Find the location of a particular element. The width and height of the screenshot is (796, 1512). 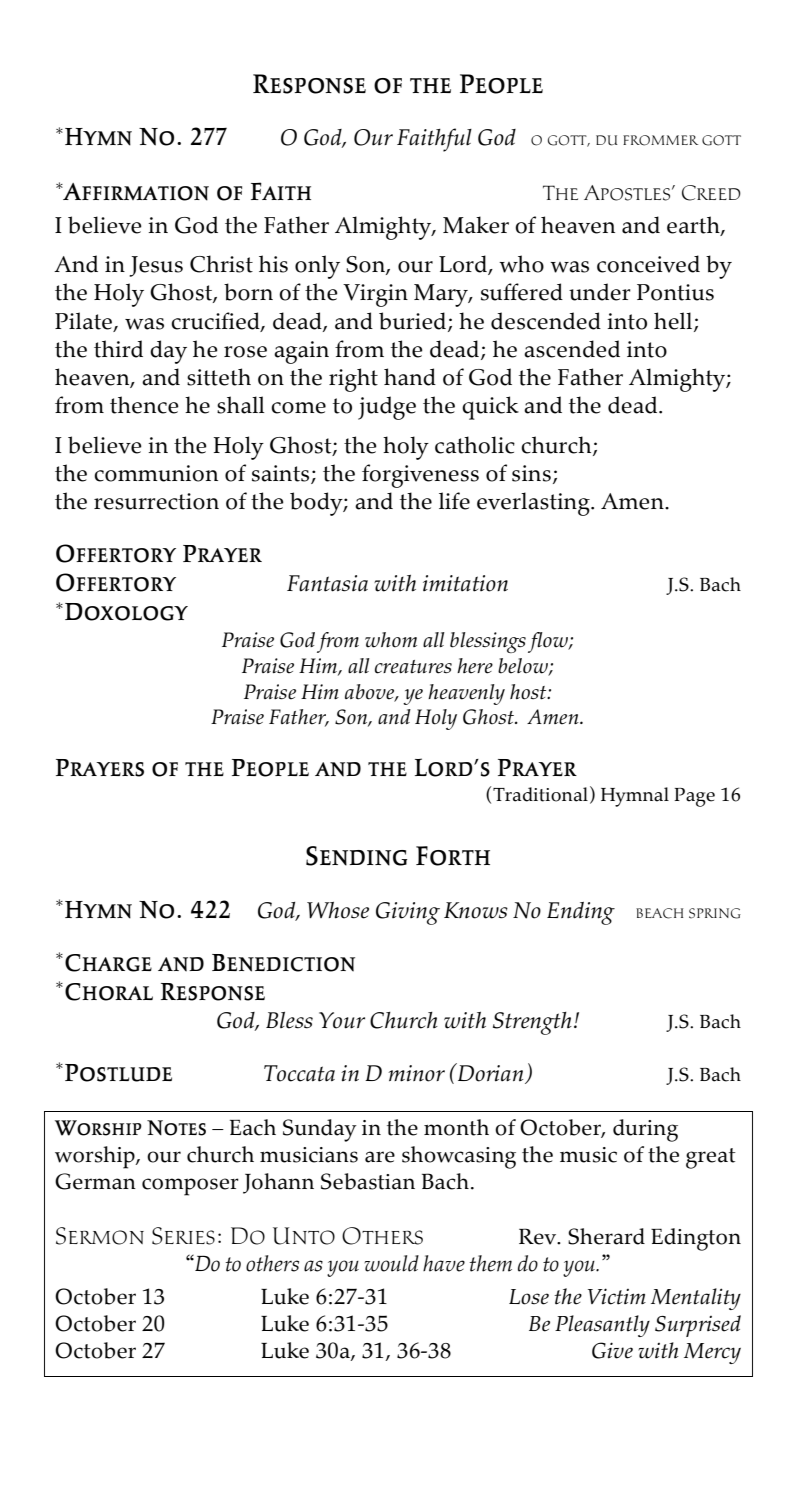

would is located at coordinates (391, 1263).
